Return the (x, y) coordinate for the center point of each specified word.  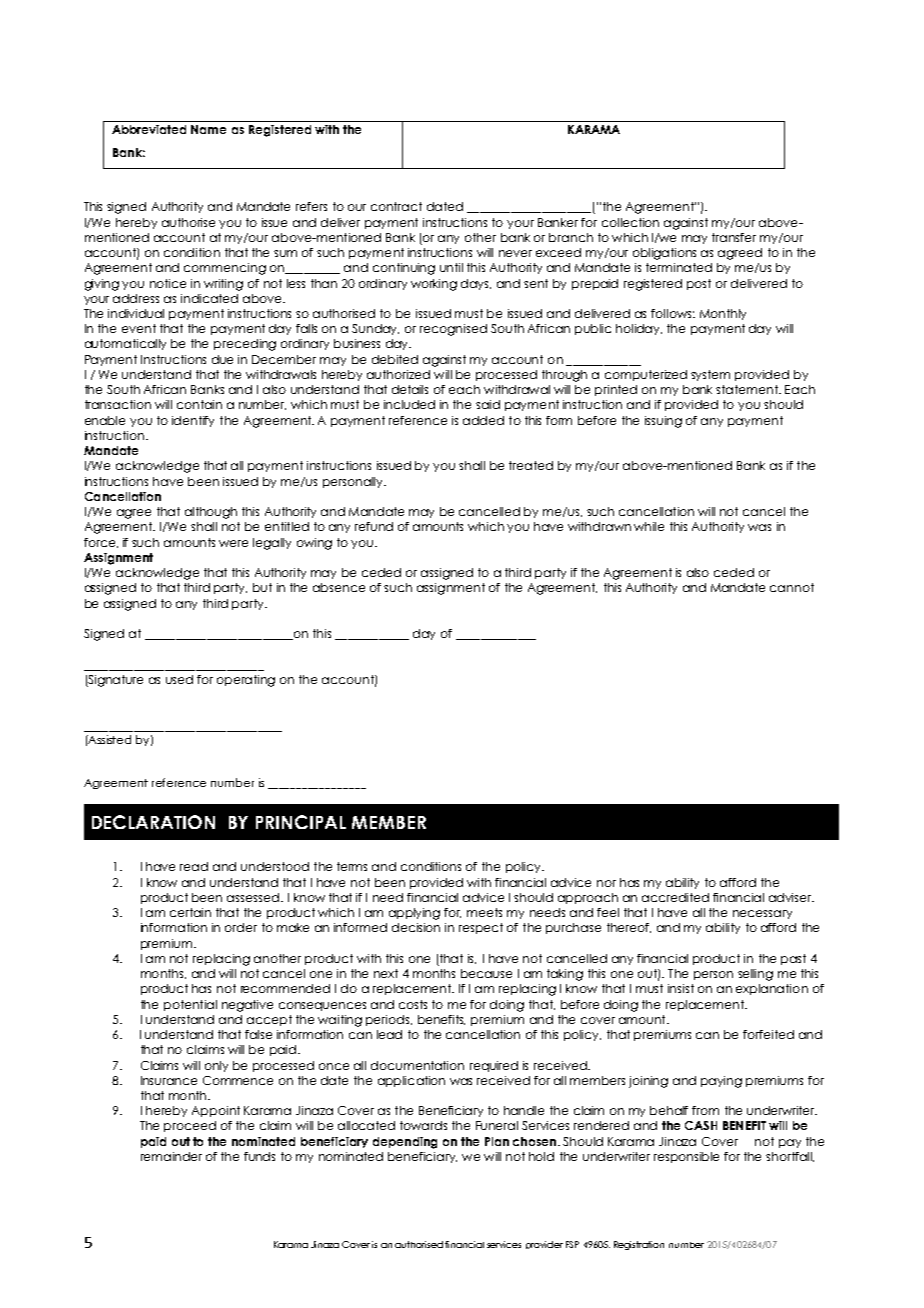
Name (208, 129)
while (649, 526)
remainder (171, 1156)
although (211, 513)
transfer (734, 237)
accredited (675, 897)
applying (414, 914)
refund (374, 526)
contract (396, 206)
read (194, 866)
